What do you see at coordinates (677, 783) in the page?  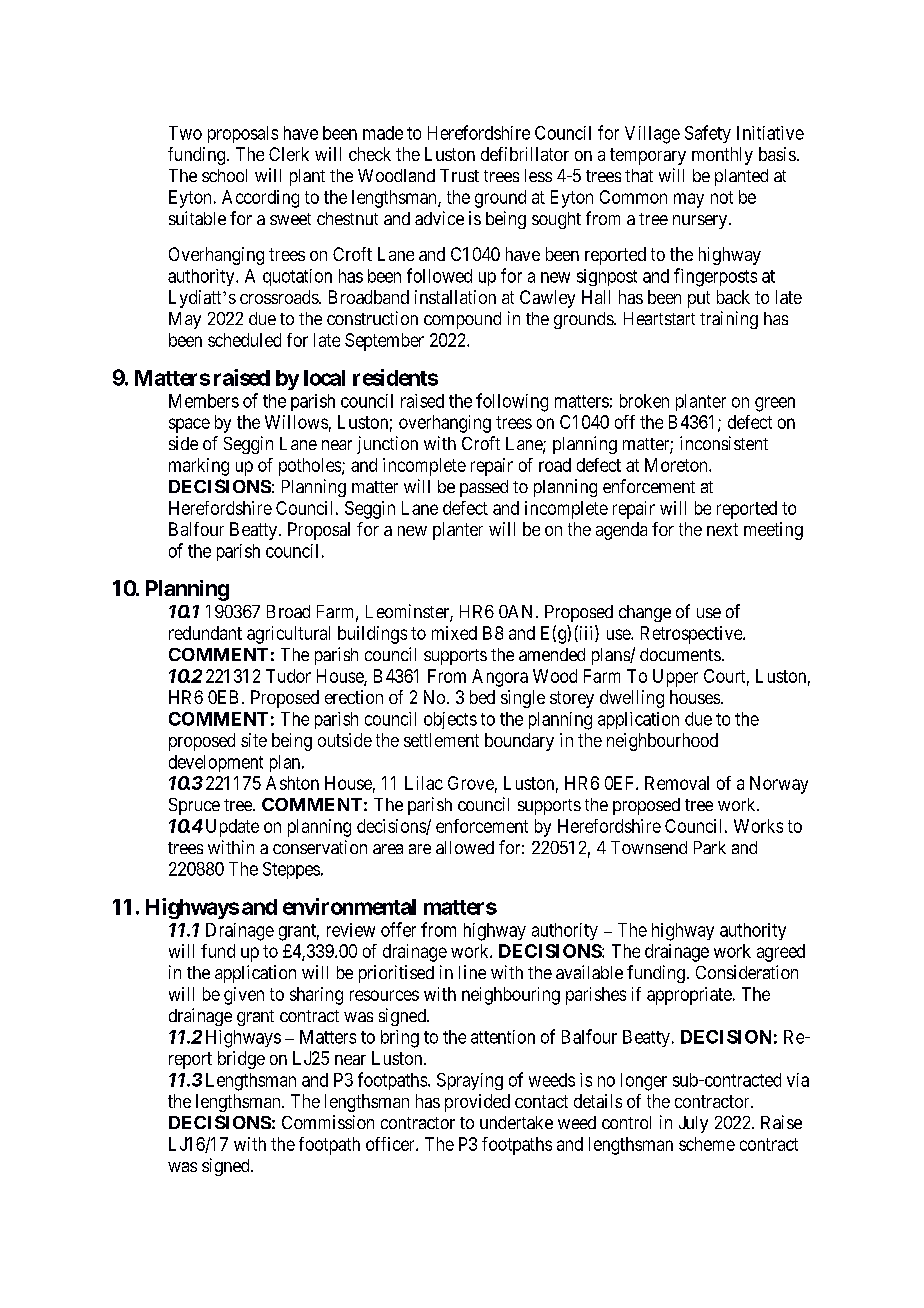 I see `Removal` at bounding box center [677, 783].
